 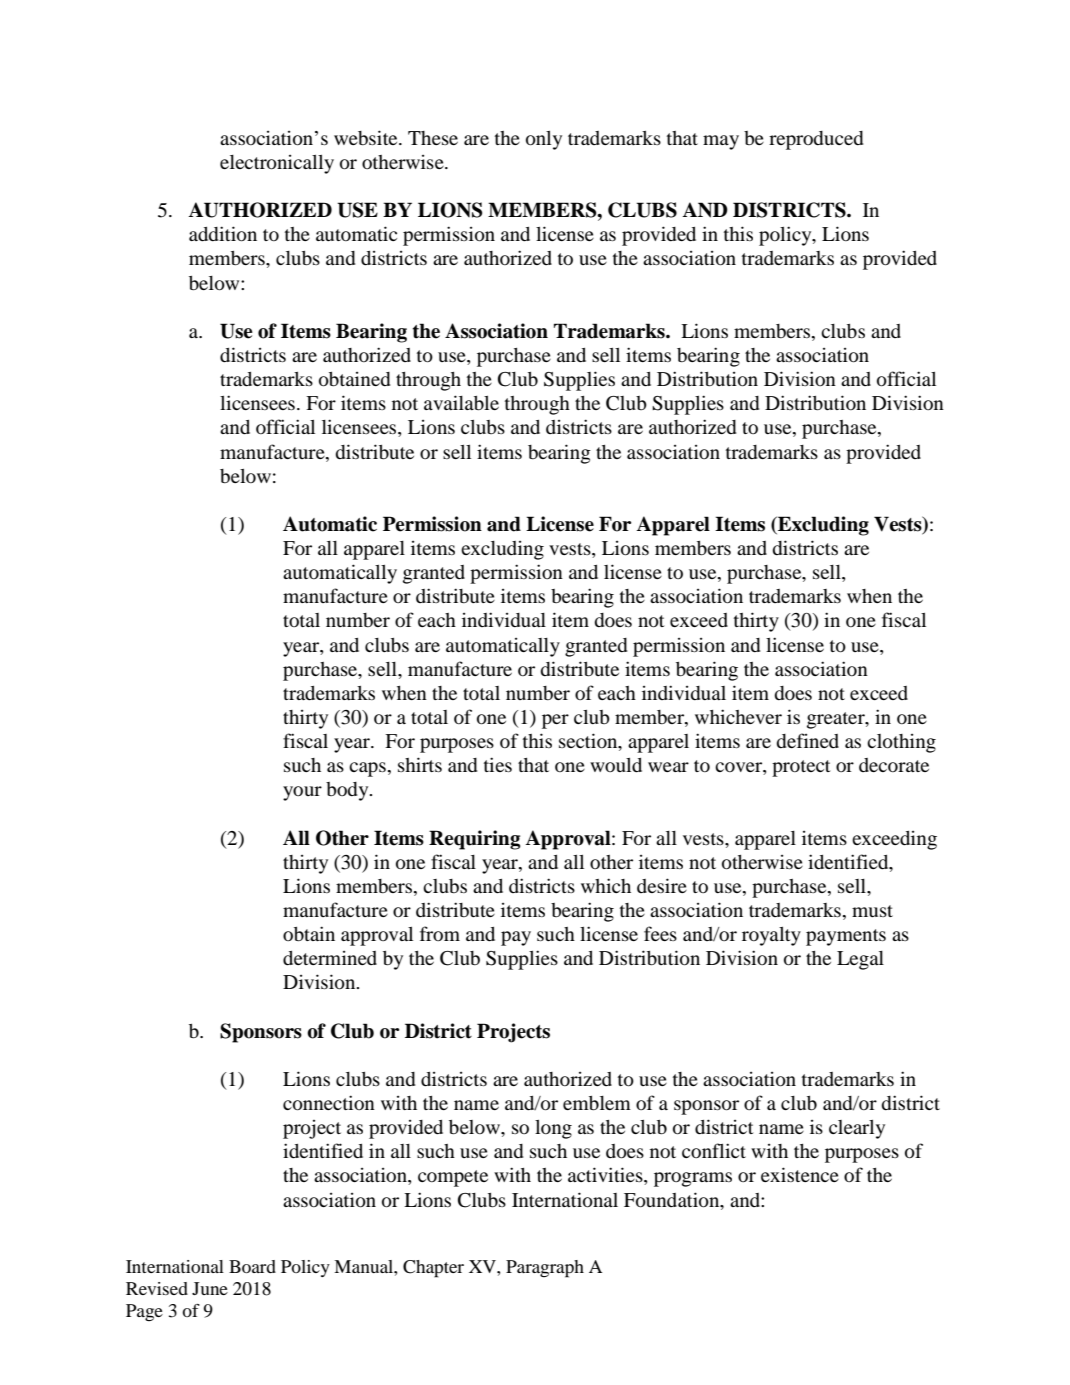 What do you see at coordinates (800, 1174) in the screenshot?
I see `existence` at bounding box center [800, 1174].
